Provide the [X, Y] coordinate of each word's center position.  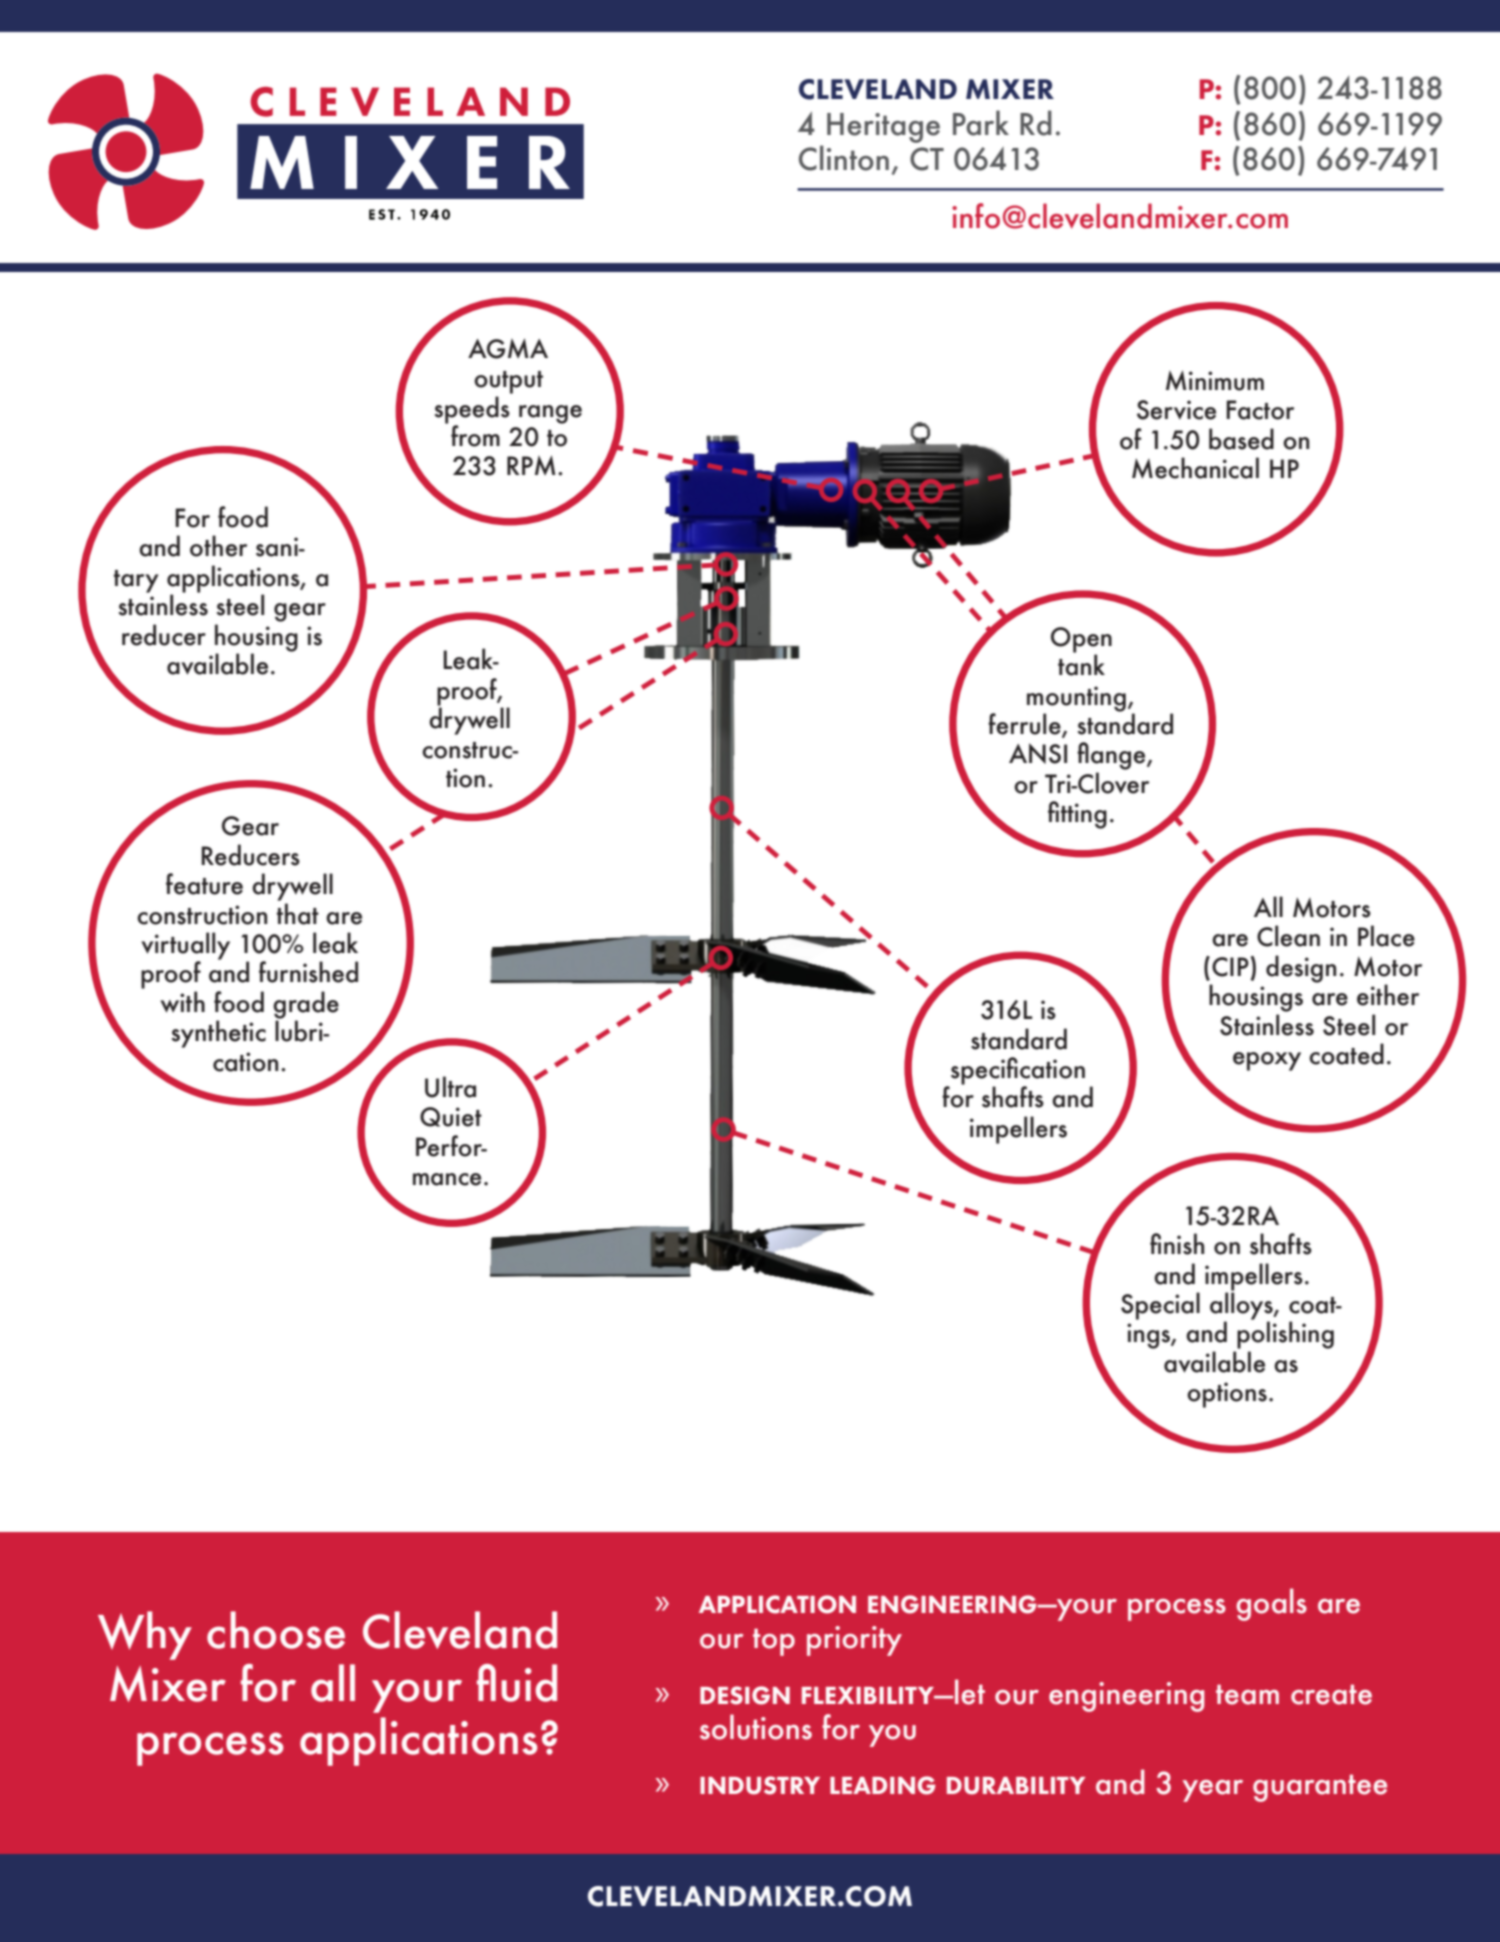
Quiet [451, 1117]
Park [981, 123]
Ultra [450, 1087]
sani [278, 547]
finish [1177, 1244]
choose [276, 1630]
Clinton [844, 158]
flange [1112, 756]
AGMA [508, 348]
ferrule [1025, 725]
